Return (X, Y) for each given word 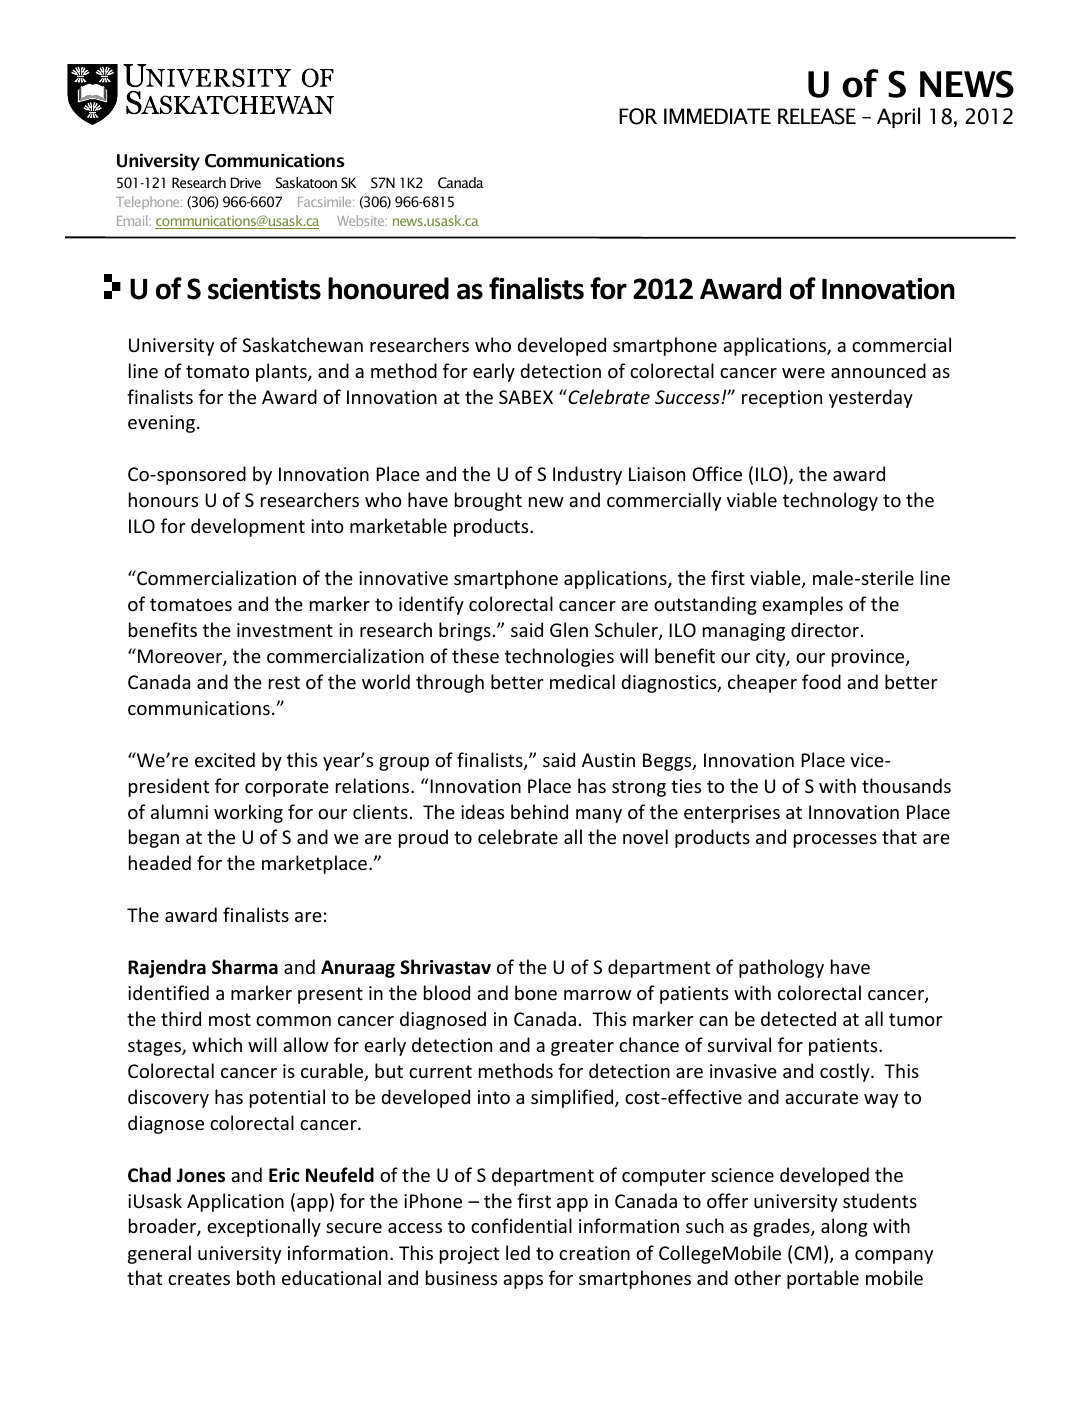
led (518, 1252)
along (844, 1227)
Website (362, 220)
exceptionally (264, 1227)
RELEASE (817, 116)
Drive (246, 182)
